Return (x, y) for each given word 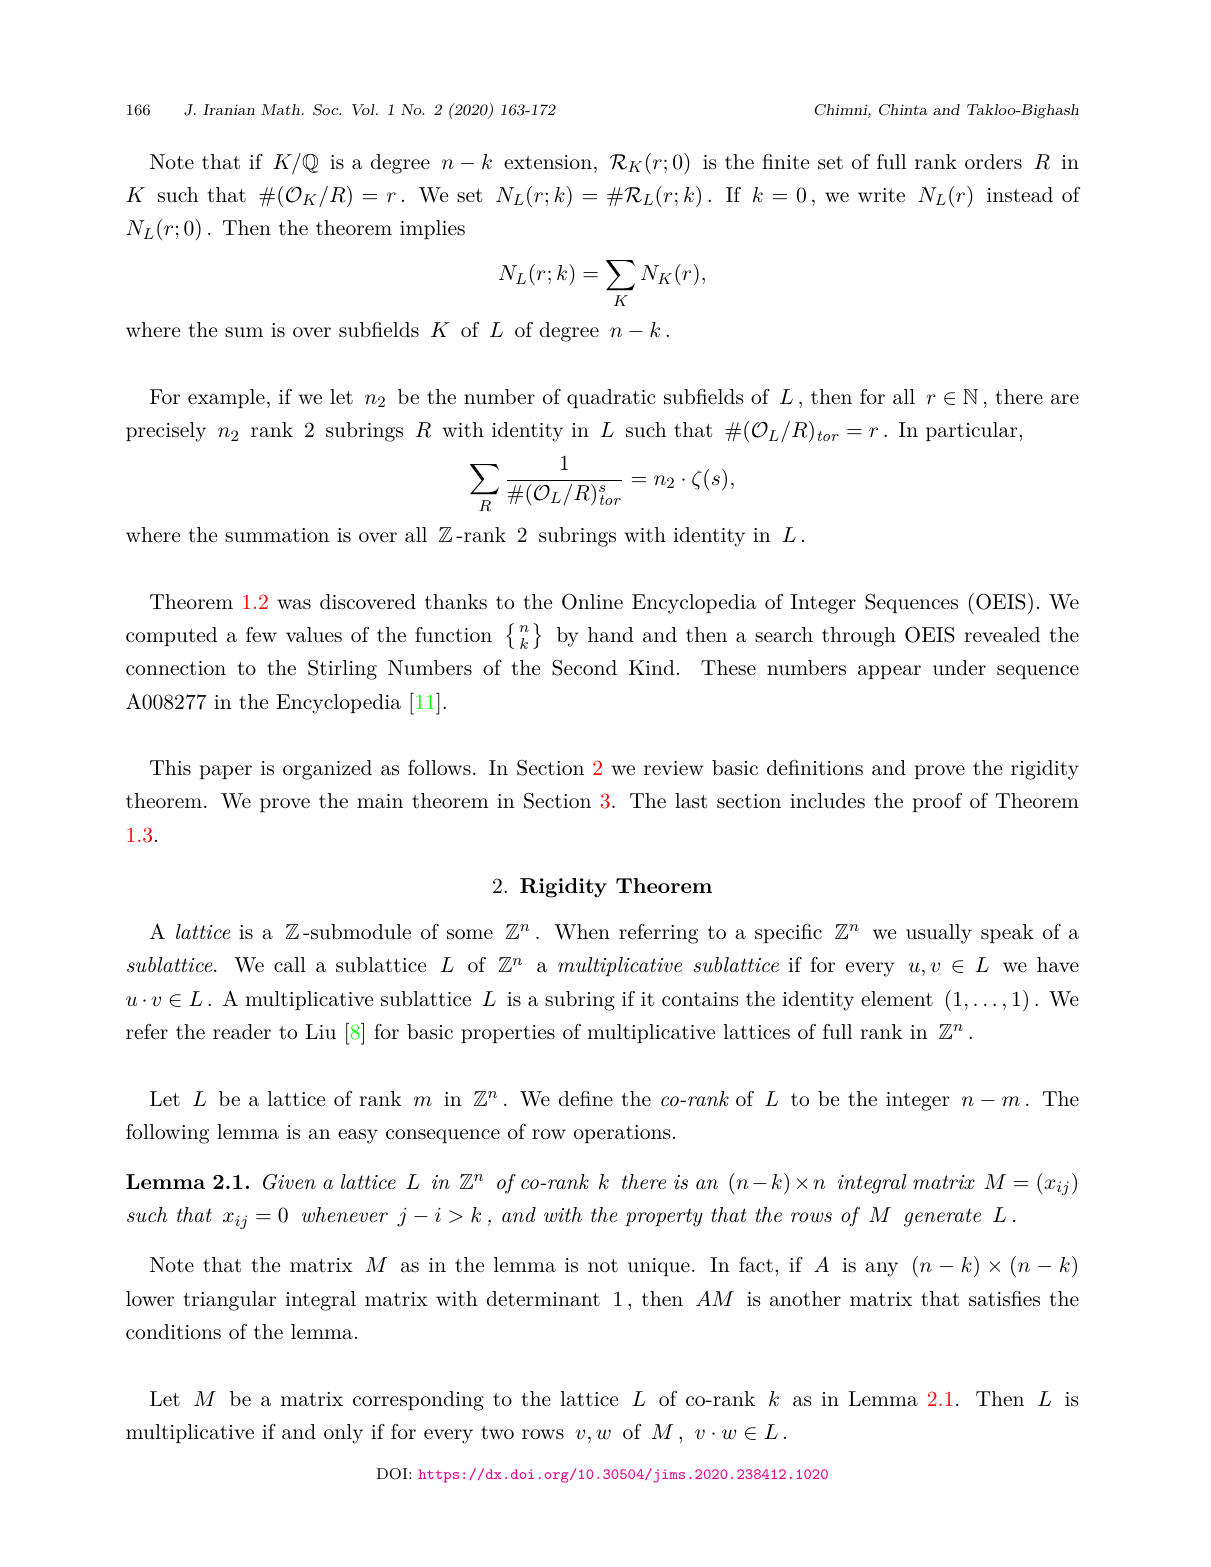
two (497, 1433)
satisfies (1004, 1299)
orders (993, 162)
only (343, 1434)
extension (548, 162)
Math (280, 109)
